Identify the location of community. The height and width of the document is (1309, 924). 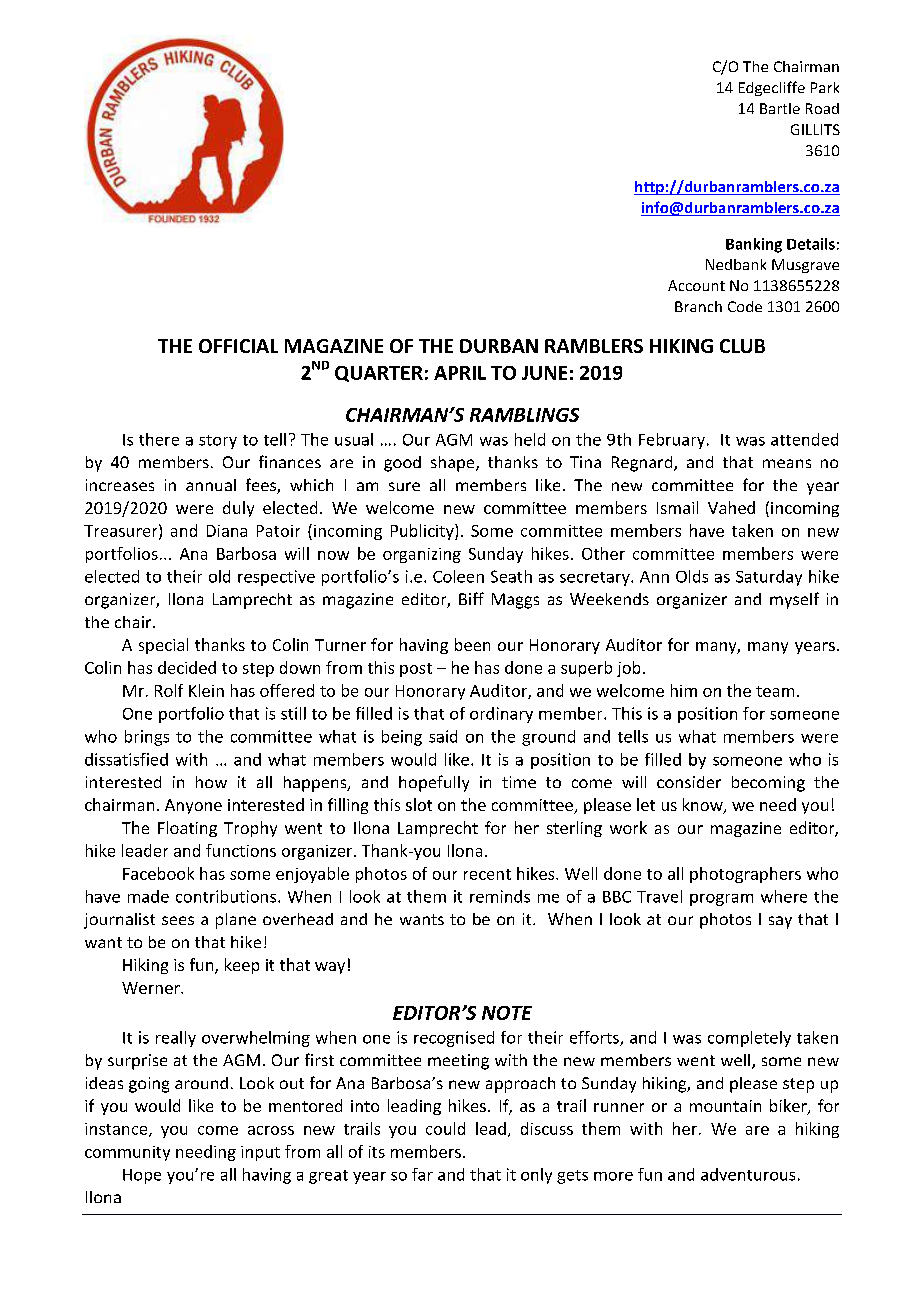
(127, 1153).
